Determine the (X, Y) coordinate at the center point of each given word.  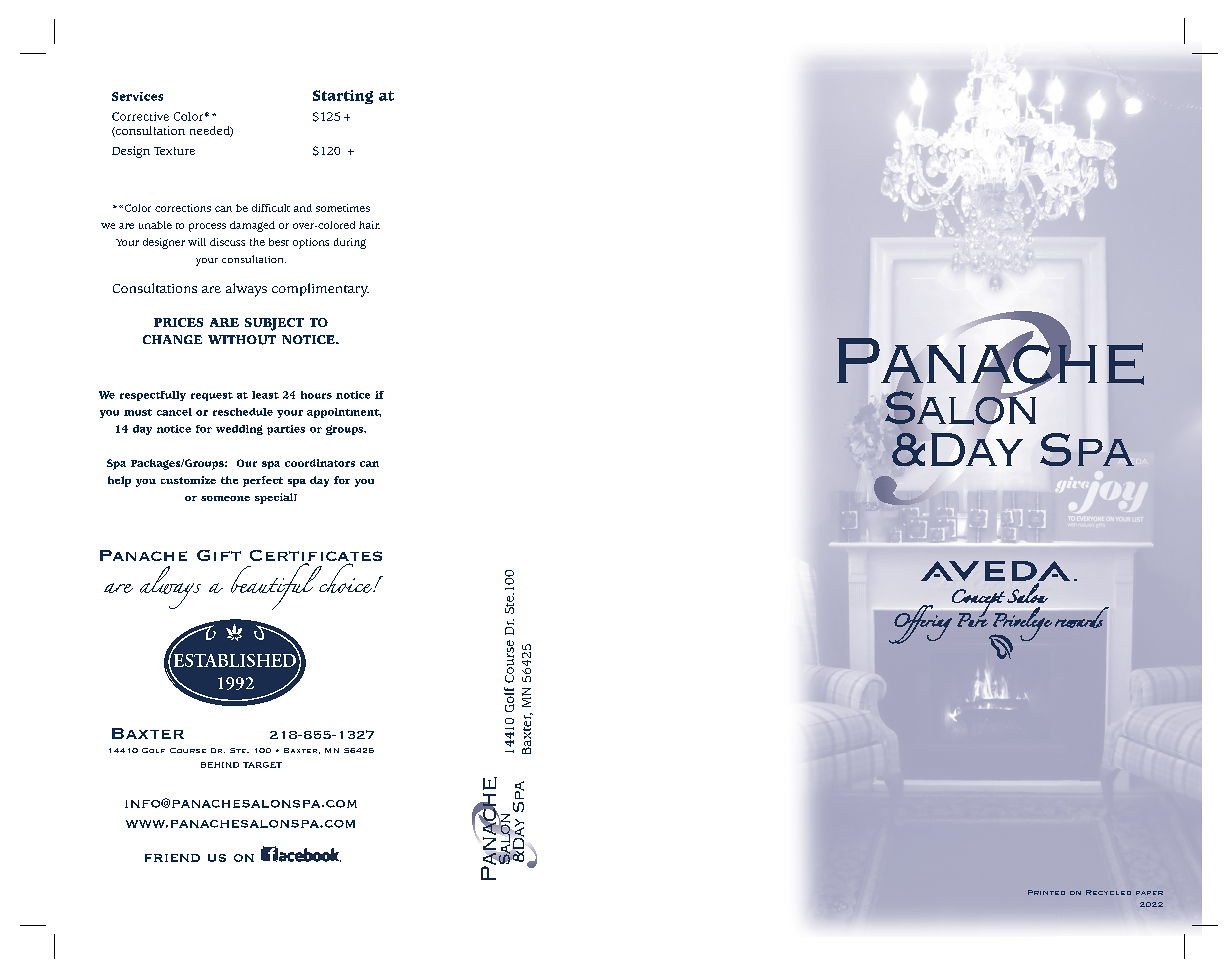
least (265, 395)
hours (316, 395)
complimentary (320, 290)
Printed (1046, 892)
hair (369, 225)
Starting (343, 97)
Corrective (140, 116)
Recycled (1108, 892)
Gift (219, 555)
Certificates (316, 557)
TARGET (262, 765)
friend (172, 858)
